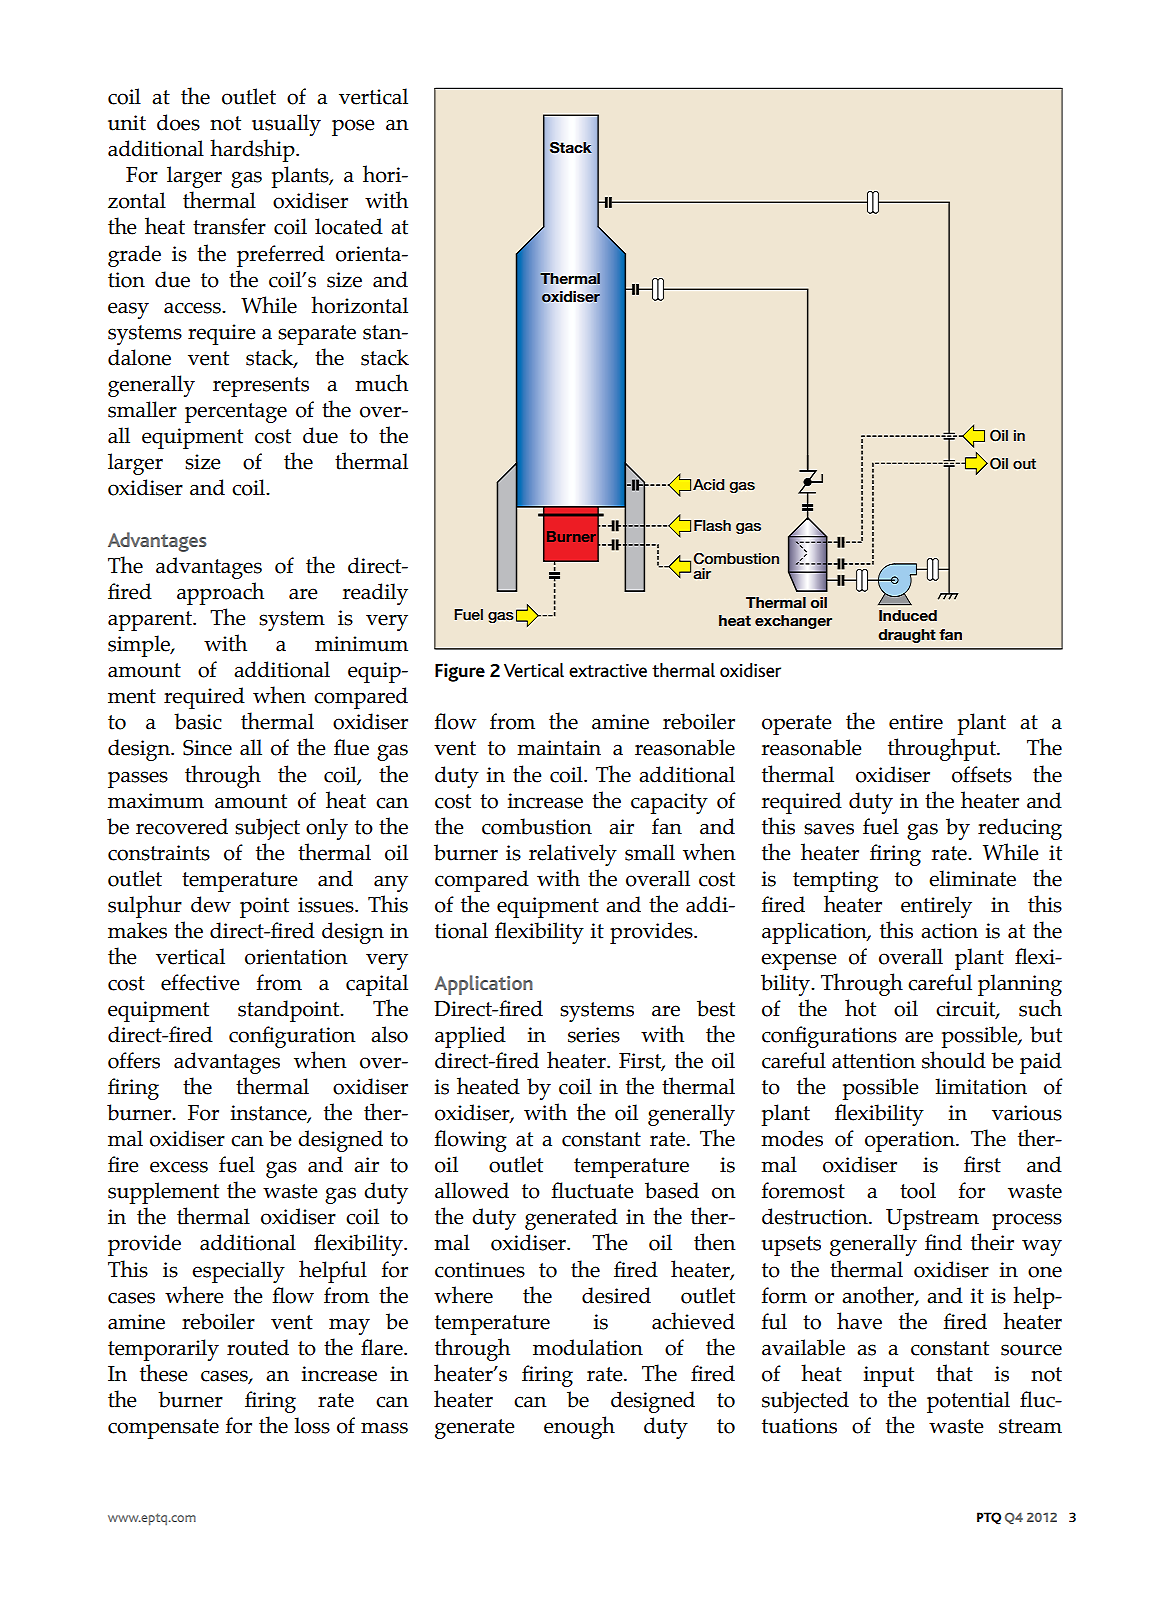  What do you see at coordinates (258, 1347) in the screenshot?
I see `routed` at bounding box center [258, 1347].
